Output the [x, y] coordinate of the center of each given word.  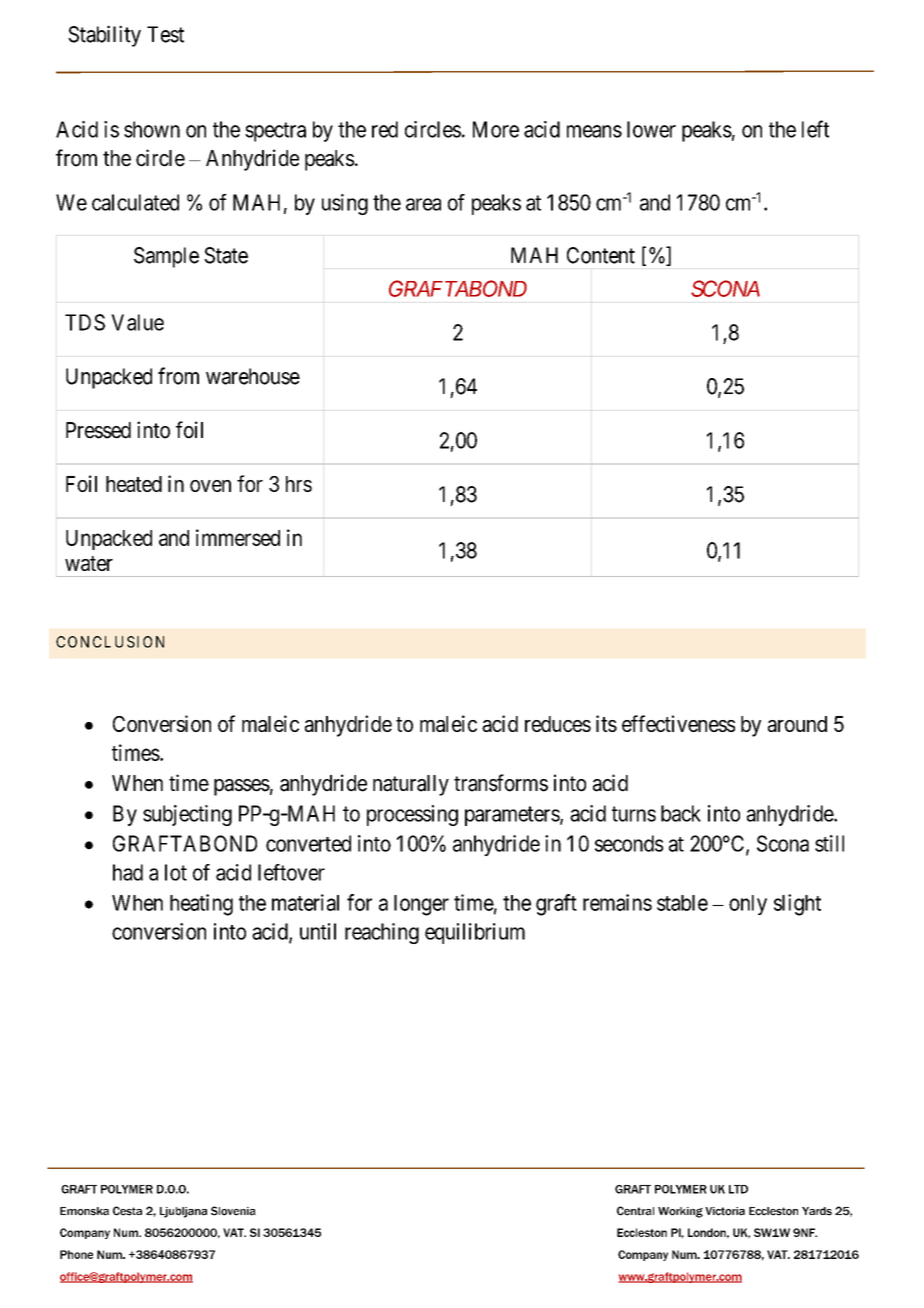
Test [165, 34]
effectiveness [678, 723]
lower [651, 129]
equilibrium [475, 933]
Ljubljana [183, 1212]
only [748, 905]
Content [601, 255]
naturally [411, 785]
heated [134, 484]
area [423, 204]
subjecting [187, 815]
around [797, 724]
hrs [299, 484]
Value [137, 322]
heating [201, 905]
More [496, 129]
